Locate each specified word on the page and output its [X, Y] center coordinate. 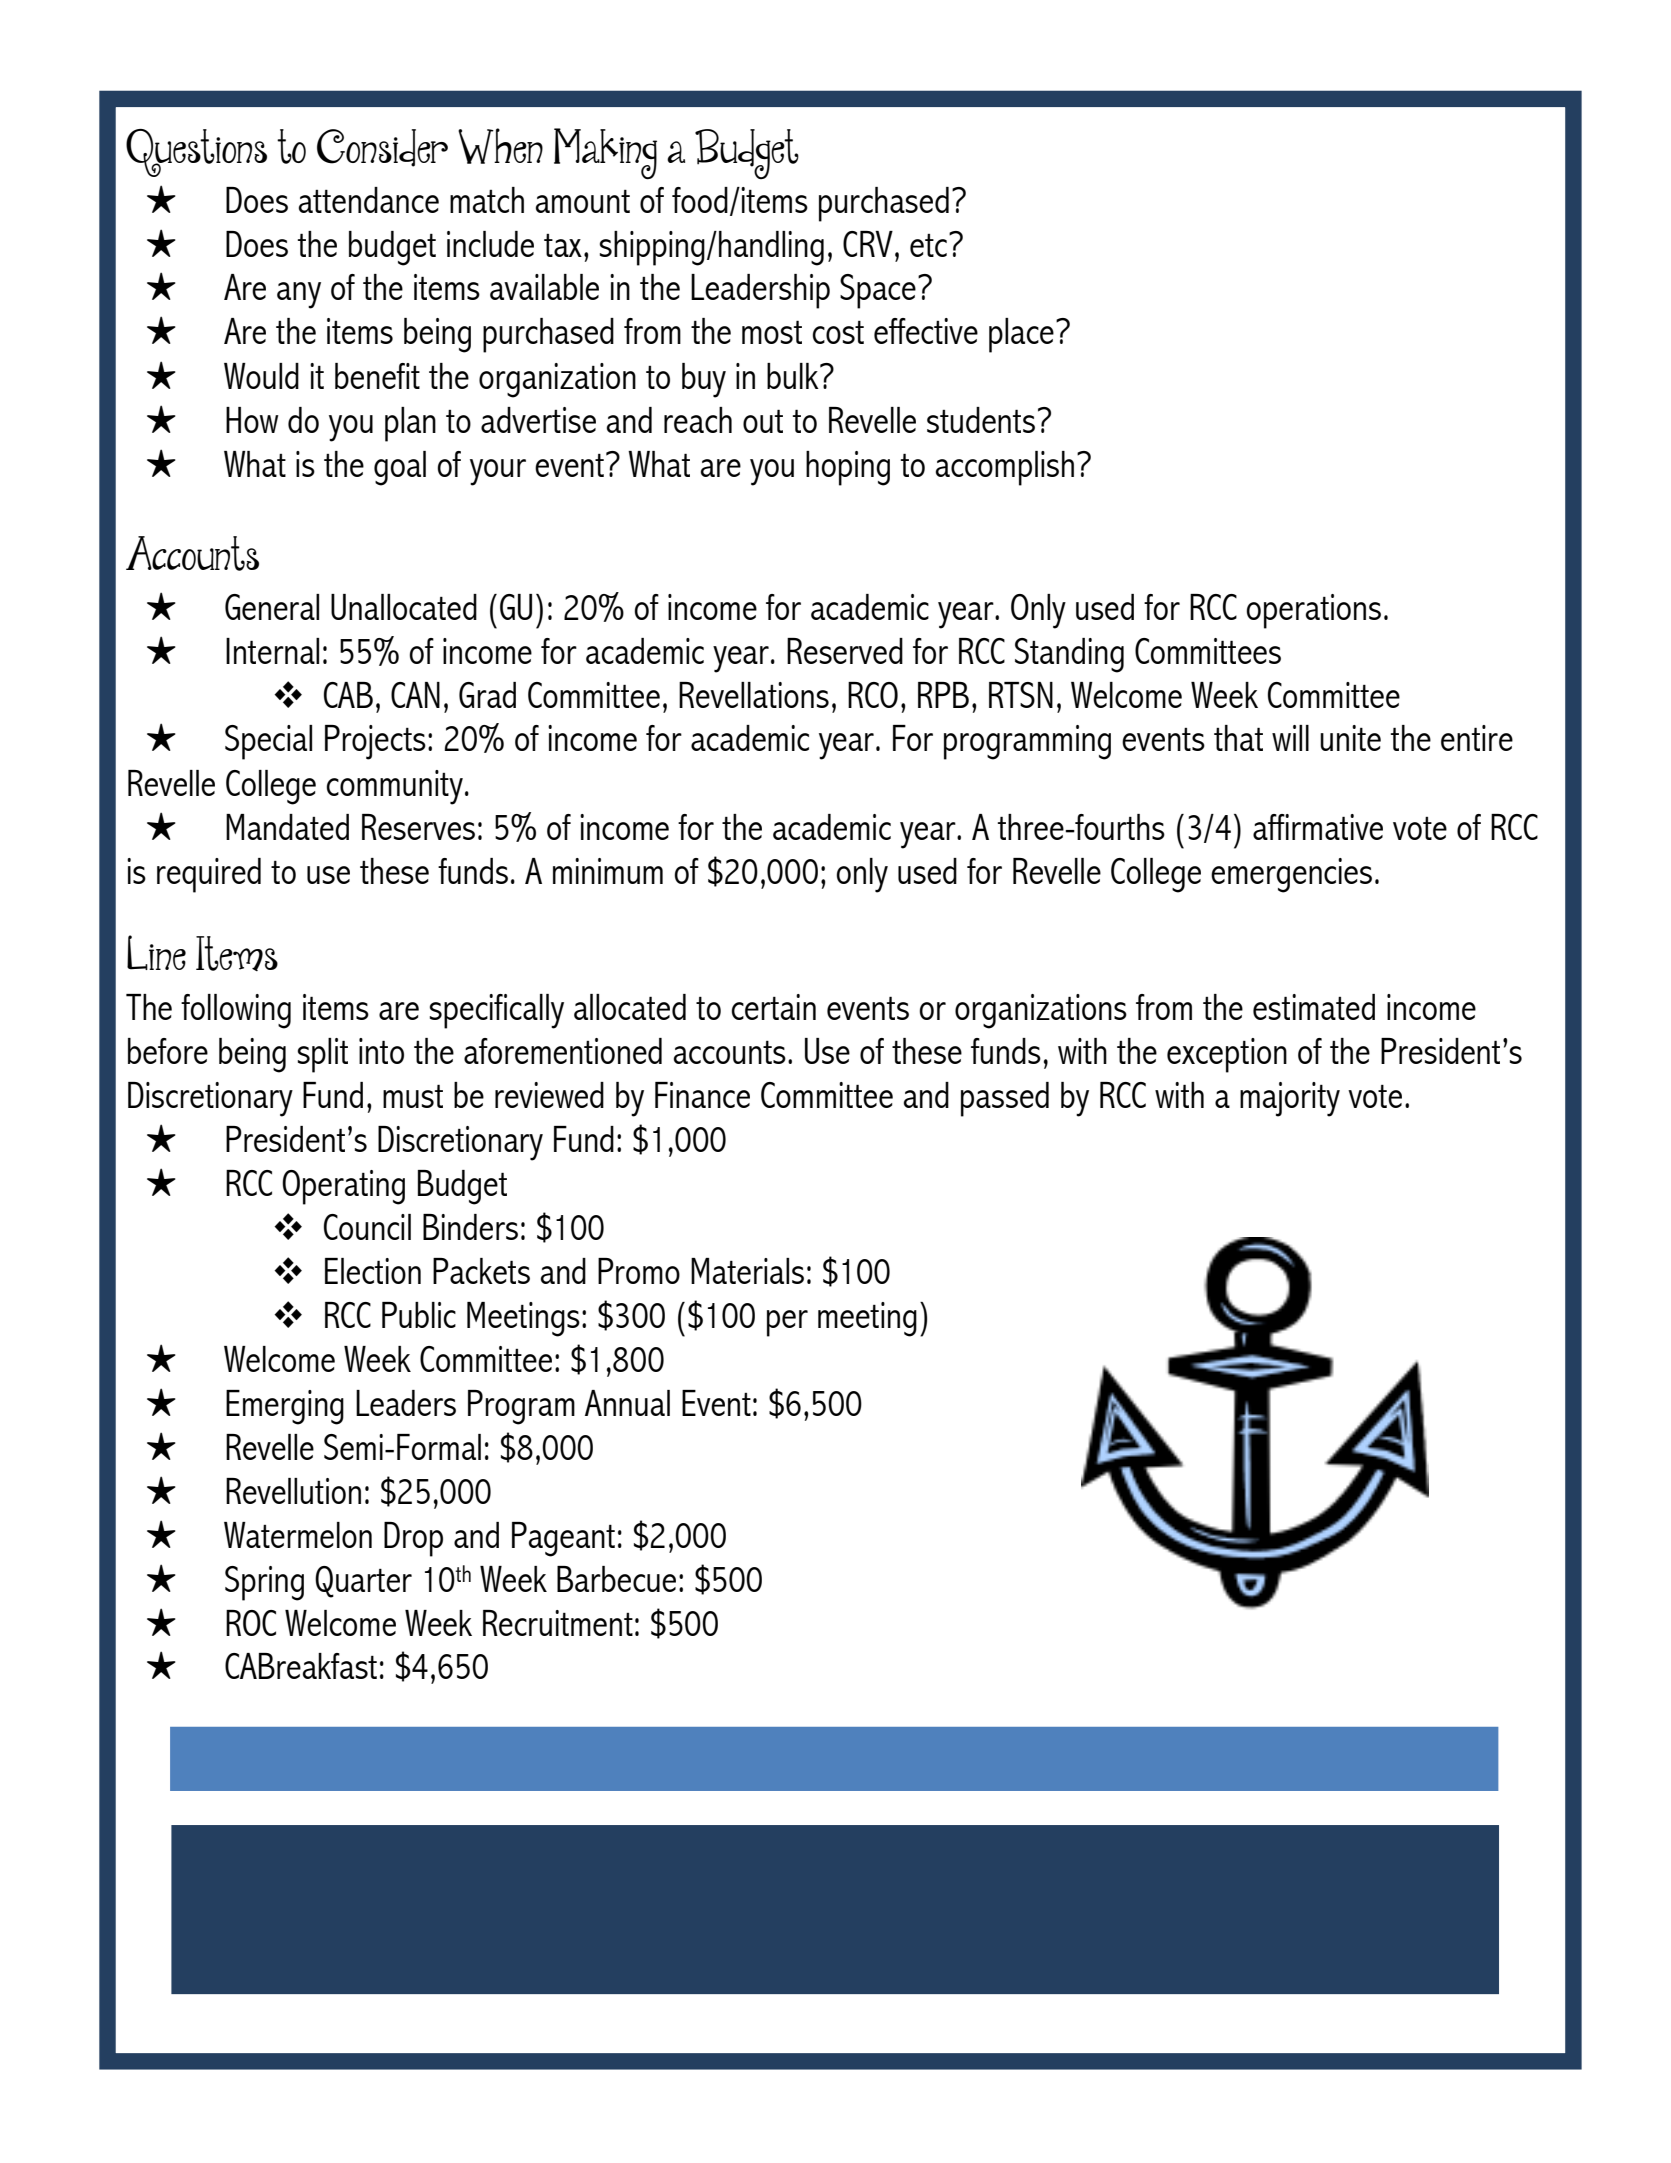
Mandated [287, 827]
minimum [608, 871]
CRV [868, 244]
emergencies [1291, 875]
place [1021, 335]
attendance [369, 200]
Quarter [363, 1582]
